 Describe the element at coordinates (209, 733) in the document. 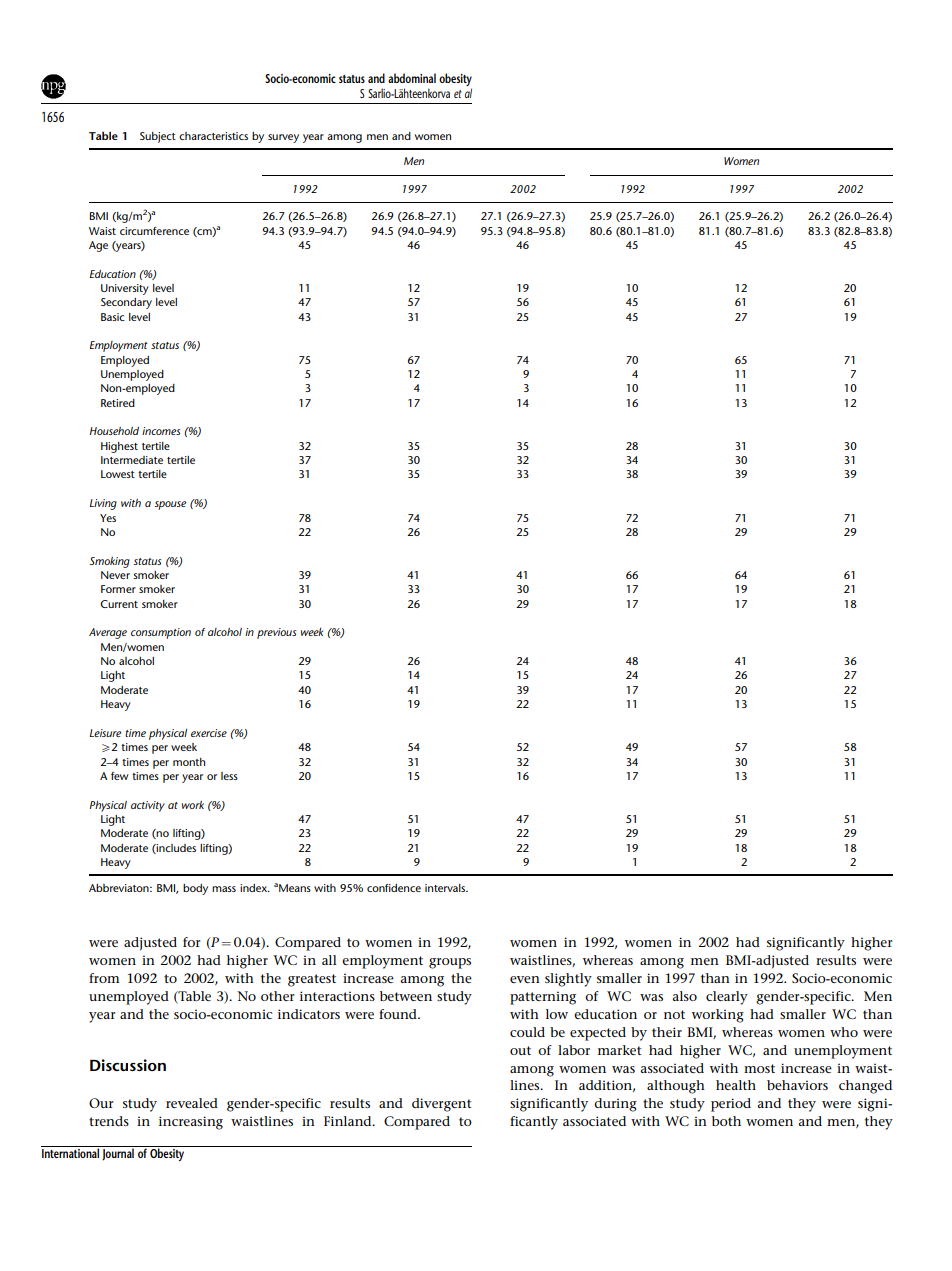

I see `exercise` at that location.
